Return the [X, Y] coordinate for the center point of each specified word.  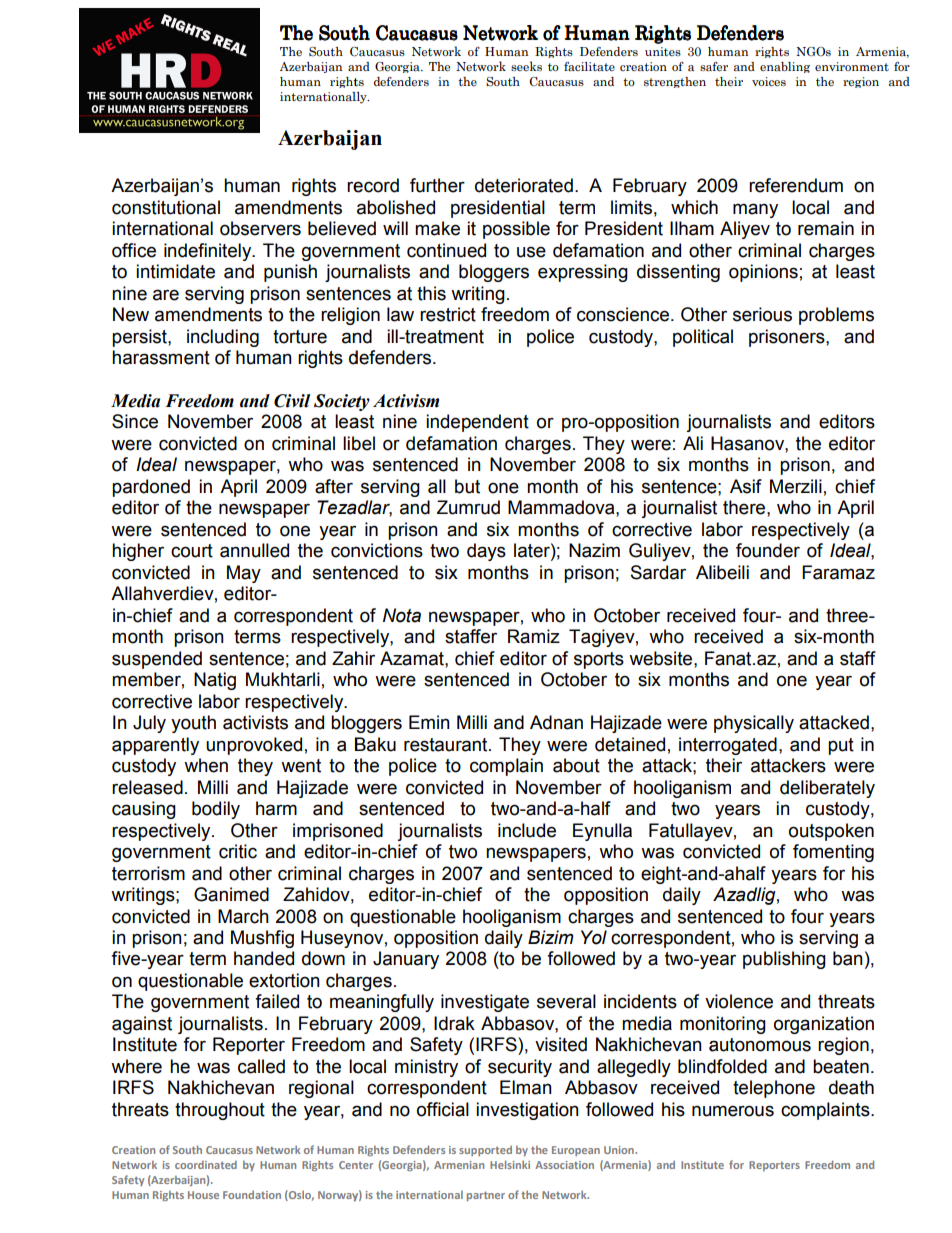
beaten [841, 1066]
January [406, 960]
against [142, 1025]
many [755, 210]
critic [238, 851]
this [431, 293]
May [244, 574]
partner [486, 1196]
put [841, 746]
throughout [220, 1111]
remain [826, 228]
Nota [402, 615]
